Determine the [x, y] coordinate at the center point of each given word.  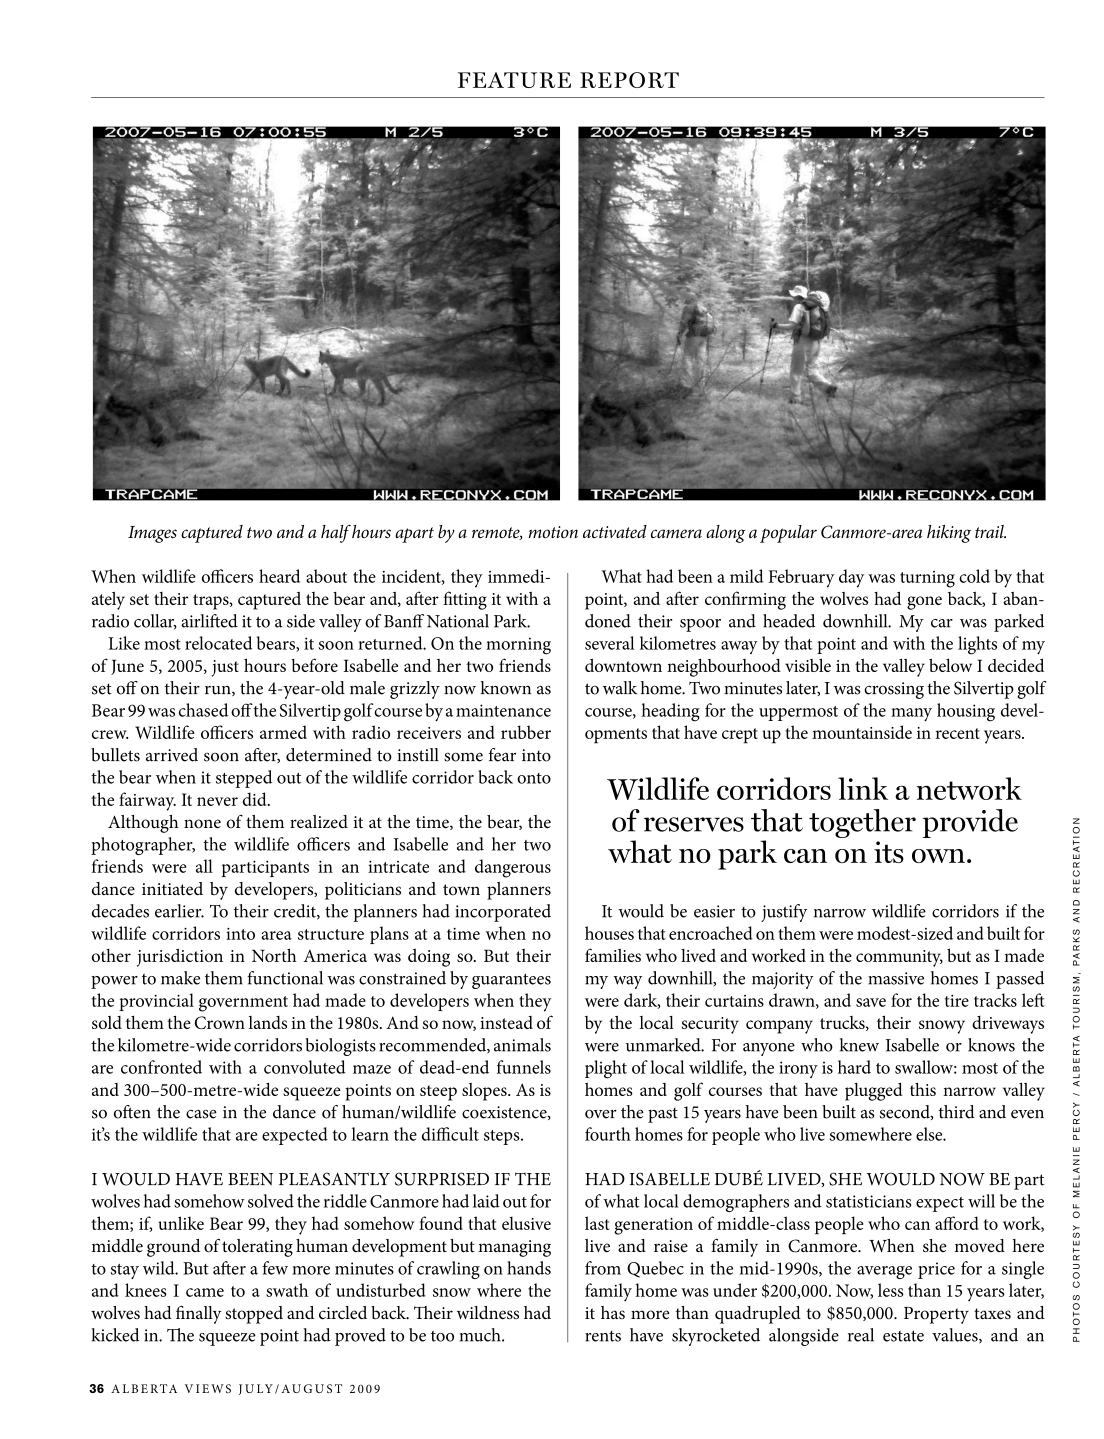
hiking [949, 534]
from [603, 1268]
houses [609, 933]
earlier [179, 911]
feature [514, 80]
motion [553, 532]
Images [152, 534]
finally [199, 1314]
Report [629, 80]
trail [990, 531]
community [899, 958]
